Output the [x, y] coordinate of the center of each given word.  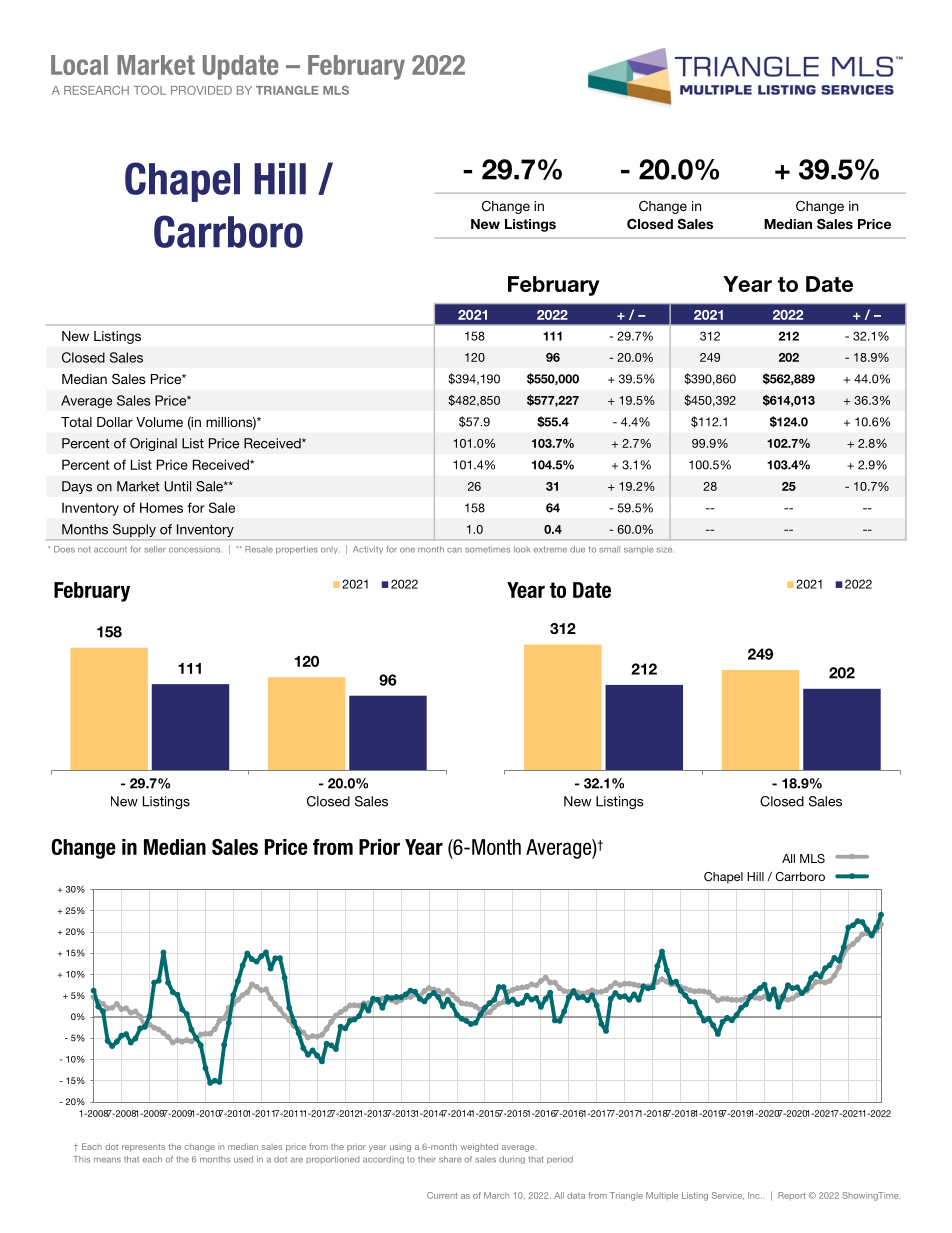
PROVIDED [201, 90]
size [664, 550]
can [454, 550]
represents [143, 1148]
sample [639, 550]
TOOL [150, 90]
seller [155, 549]
